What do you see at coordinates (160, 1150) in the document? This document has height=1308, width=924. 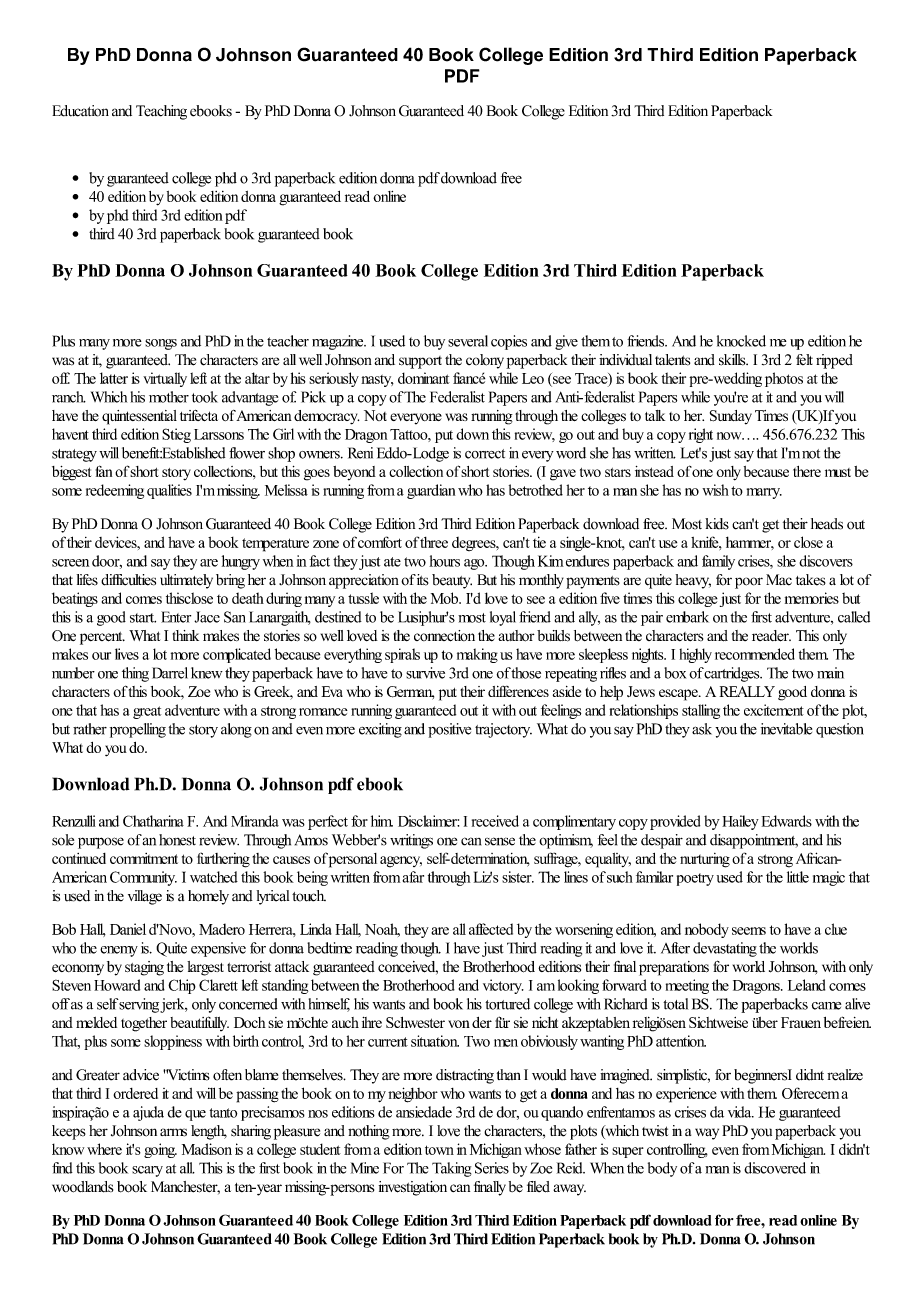 I see `going` at bounding box center [160, 1150].
